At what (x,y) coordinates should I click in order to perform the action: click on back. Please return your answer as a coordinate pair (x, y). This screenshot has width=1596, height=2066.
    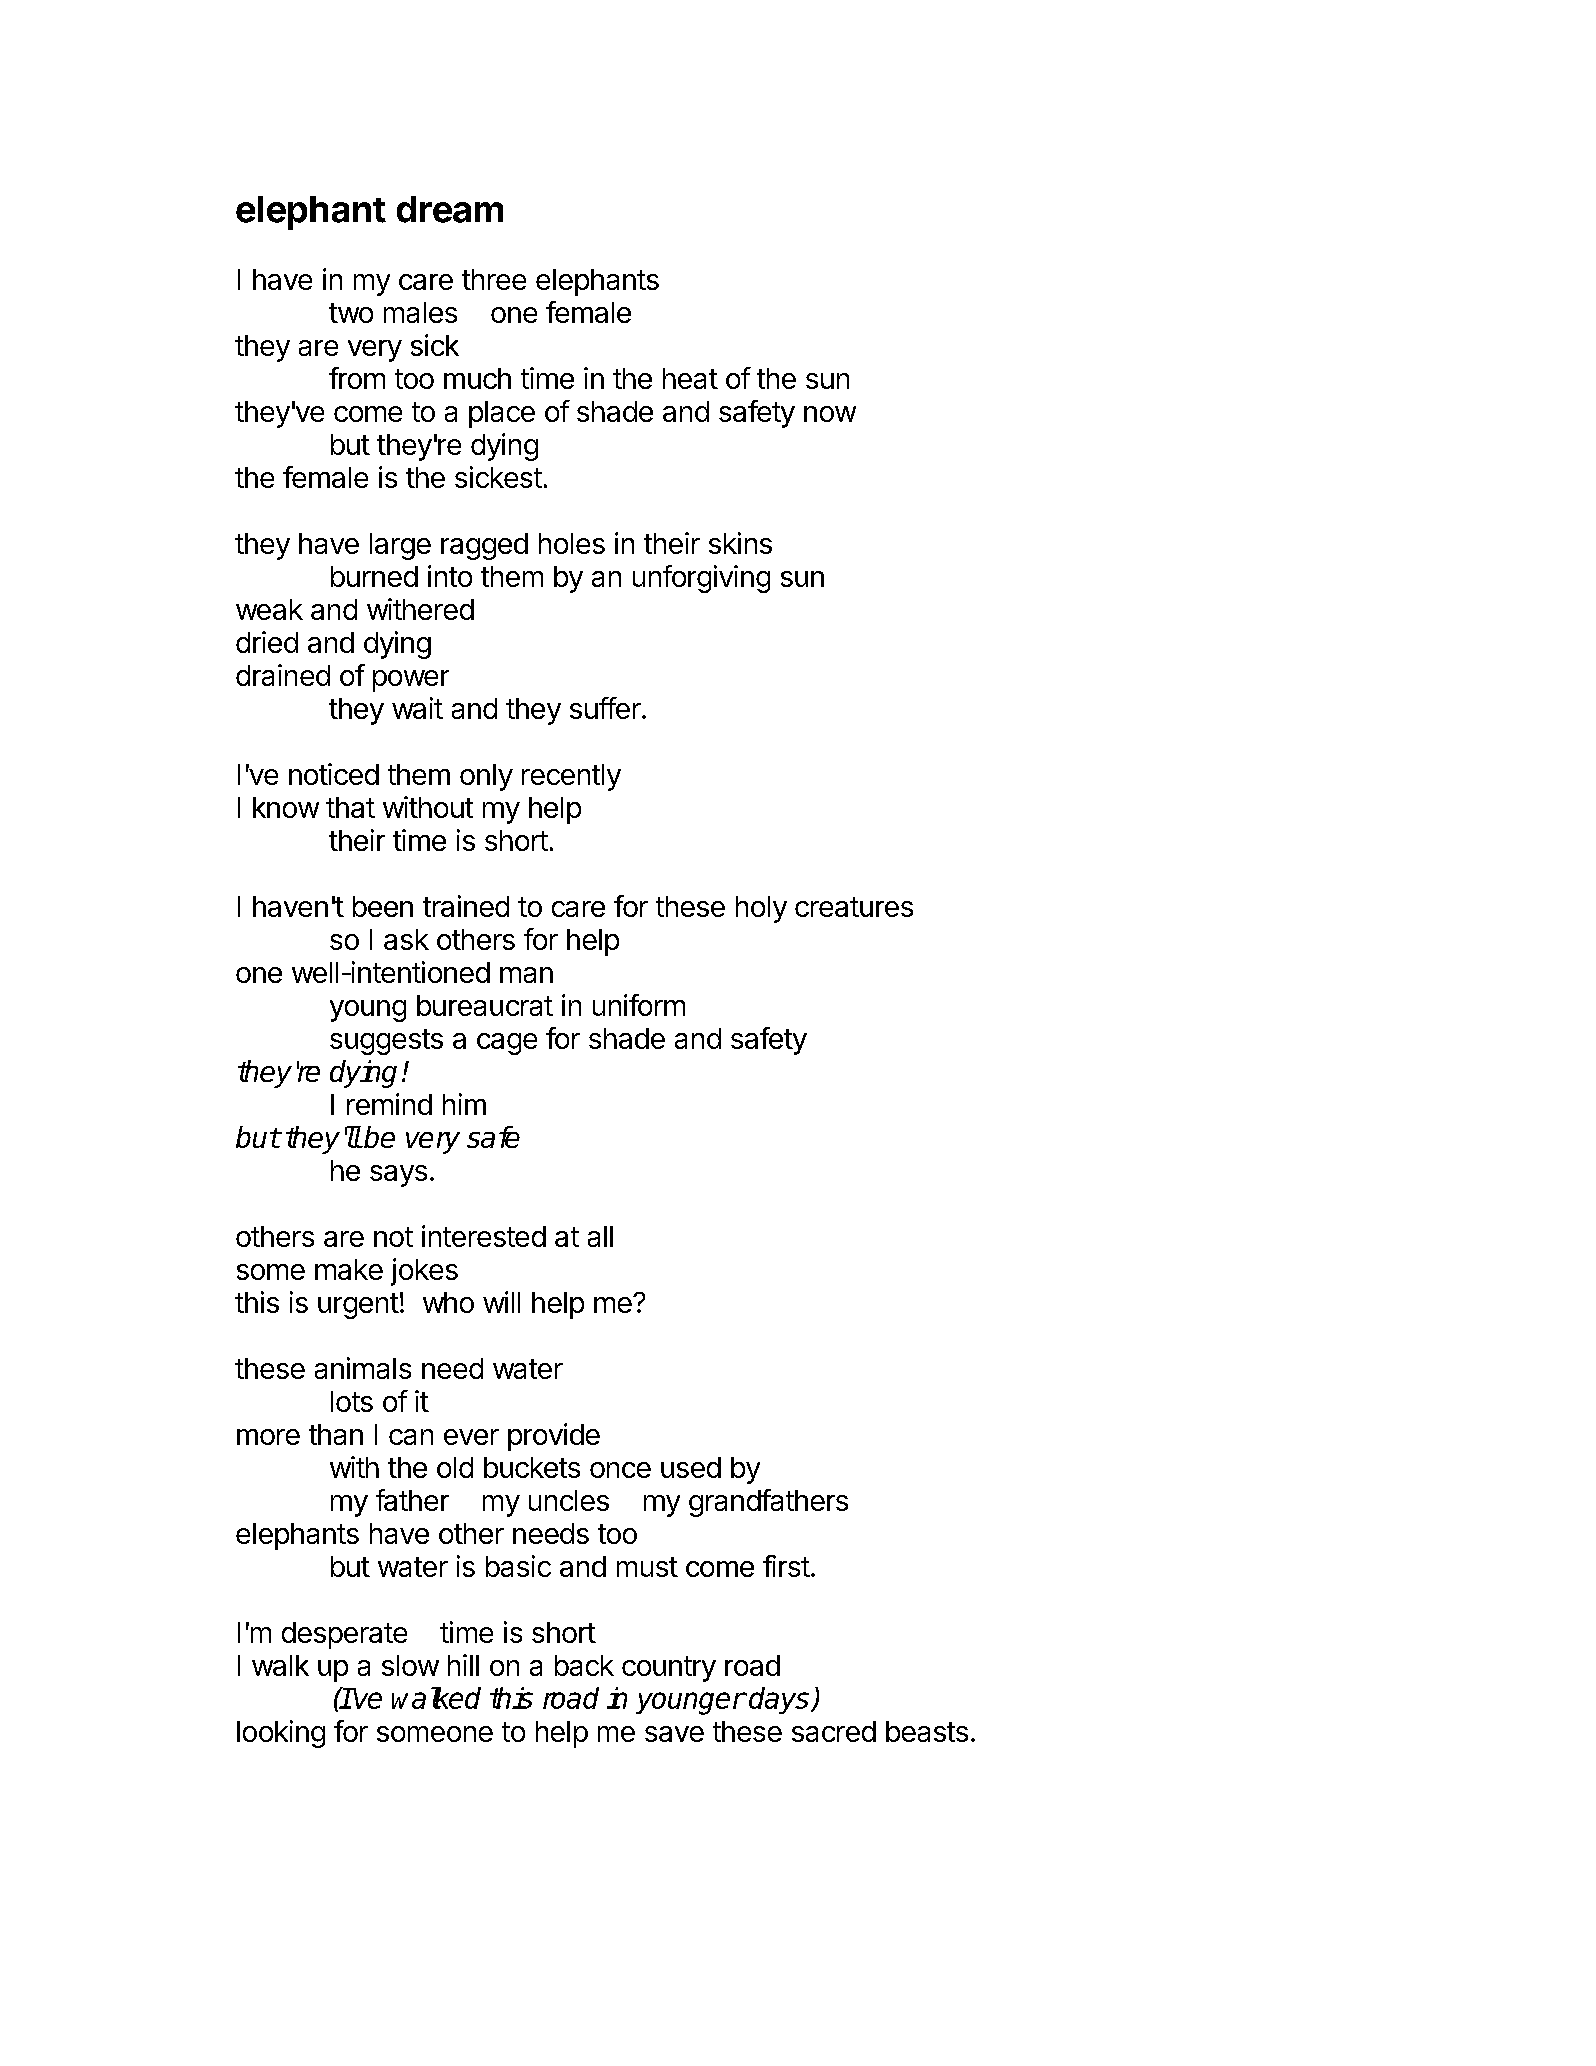
    Looking at the image, I should click on (584, 1665).
